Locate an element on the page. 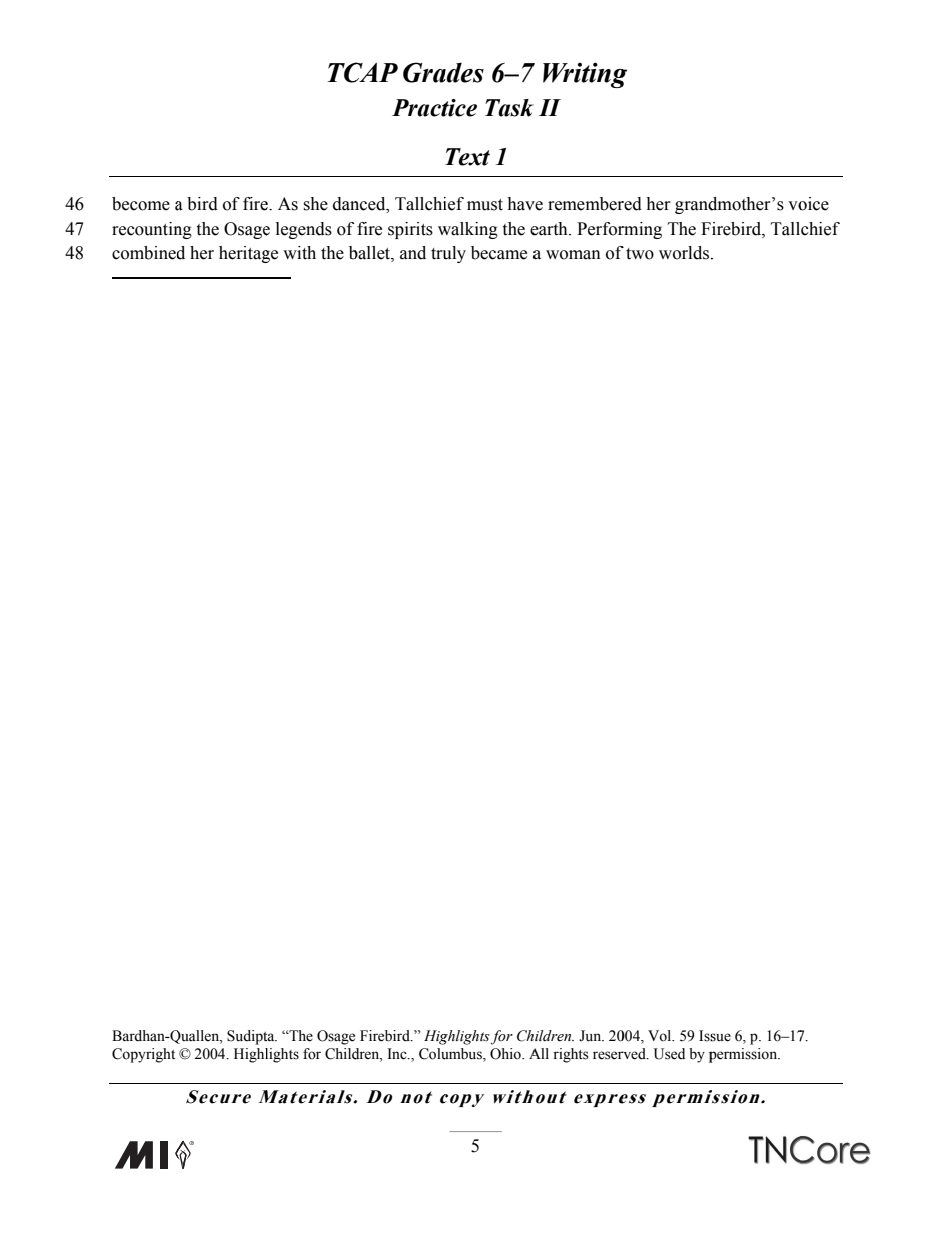 The height and width of the document is (1233, 952). became is located at coordinates (499, 253).
